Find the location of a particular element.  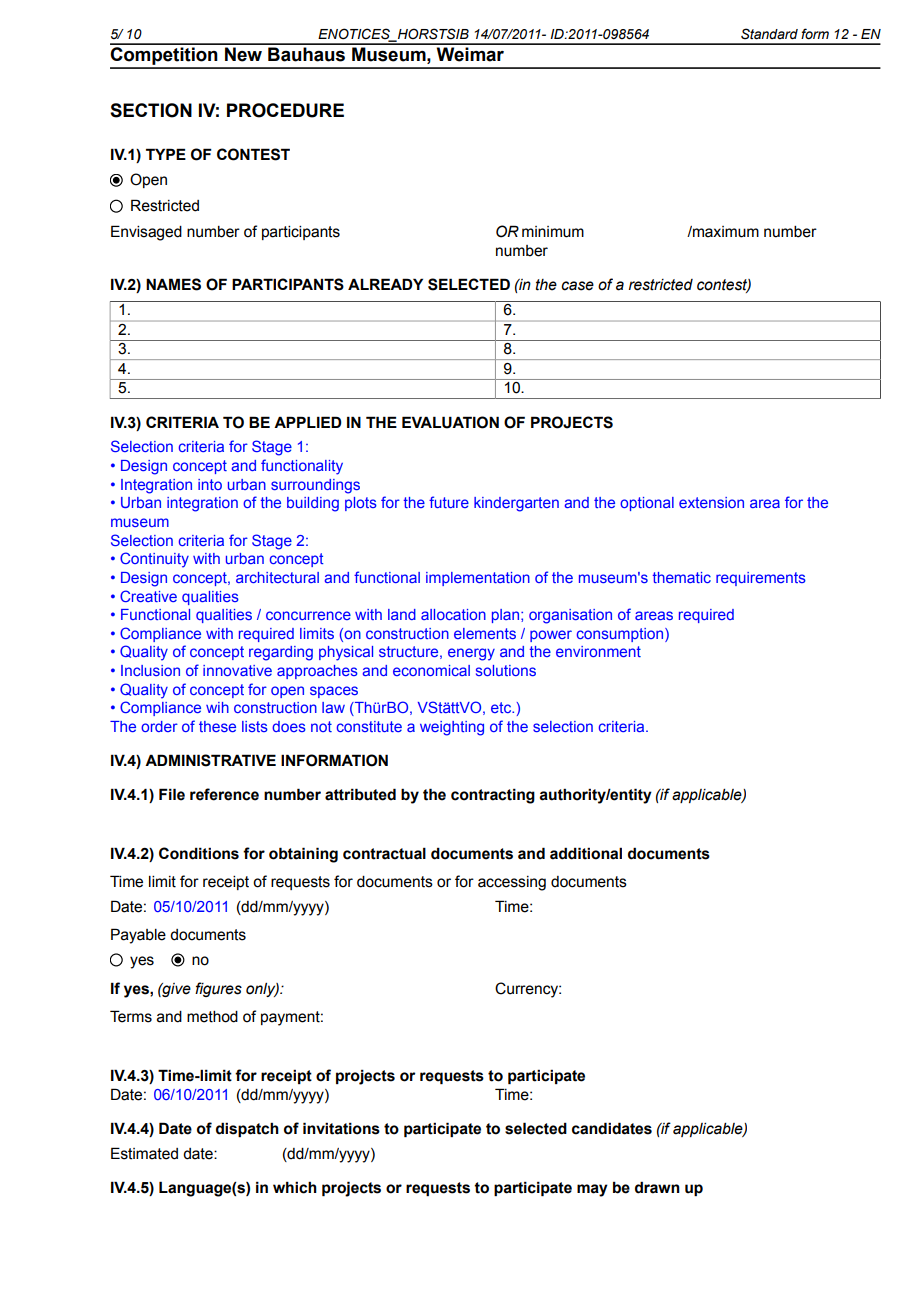

dispatch is located at coordinates (247, 1129).
